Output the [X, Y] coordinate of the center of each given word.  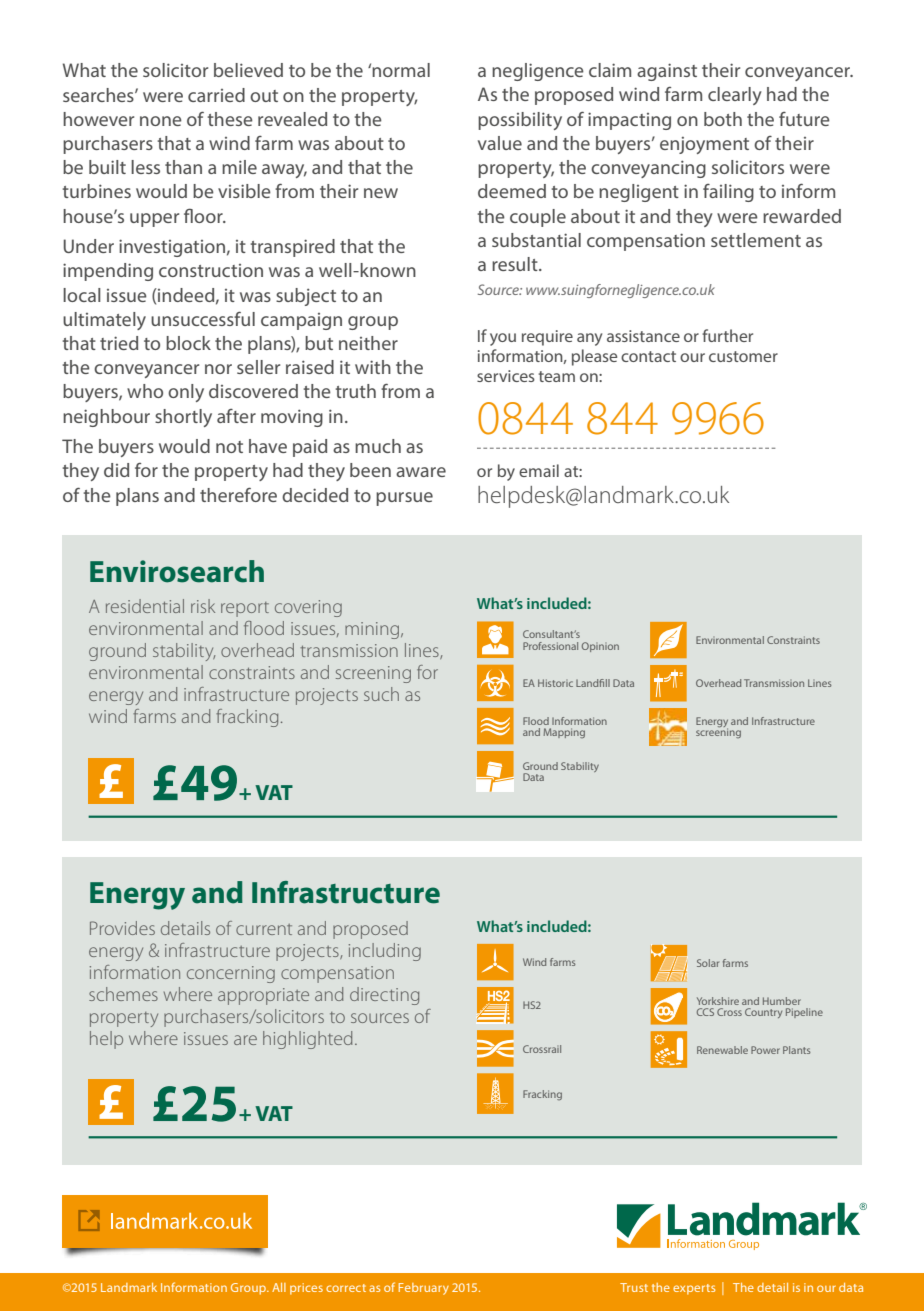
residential [145, 606]
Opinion [600, 647]
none [161, 121]
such [381, 694]
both [723, 119]
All [279, 1287]
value [500, 143]
